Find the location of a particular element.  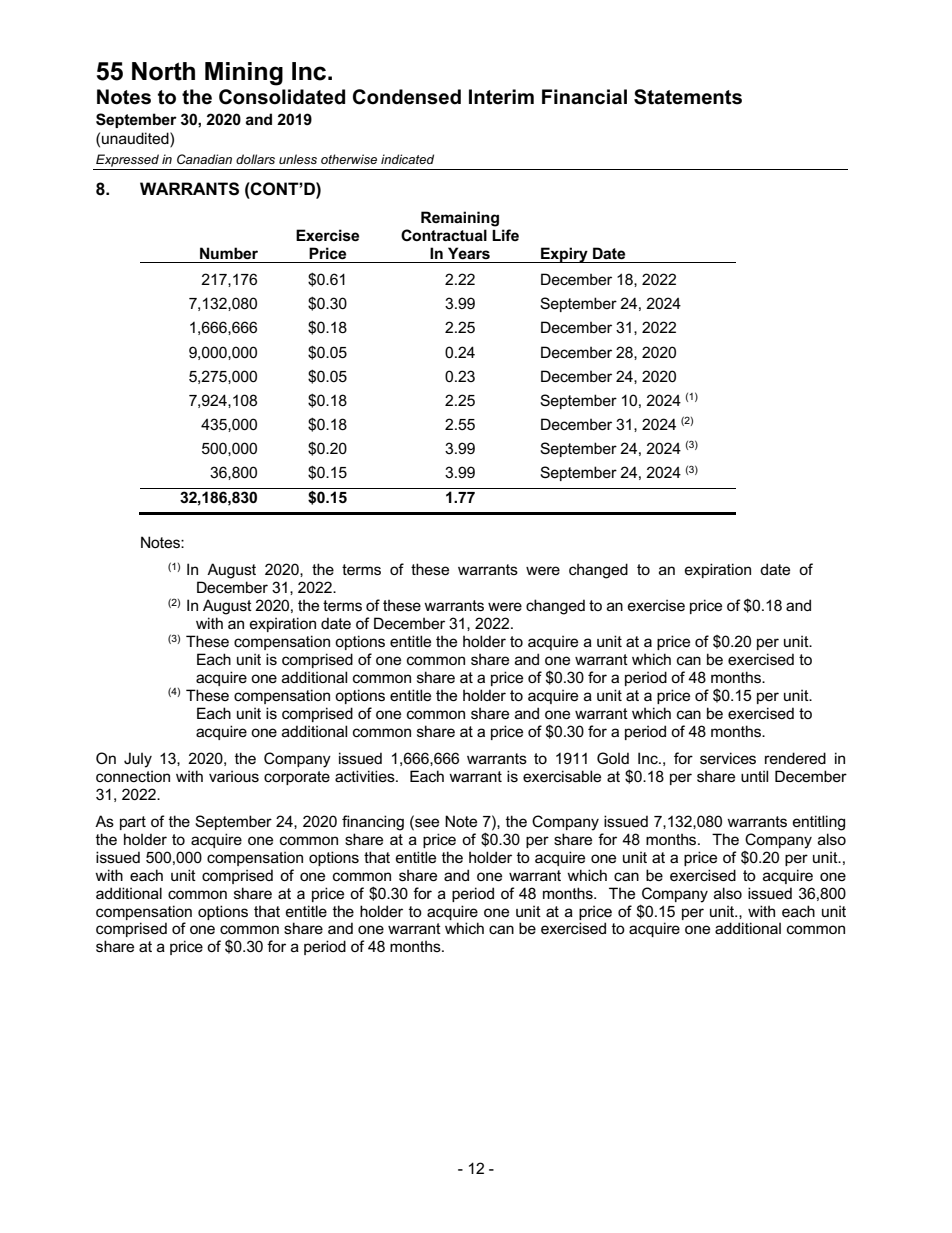

Life is located at coordinates (505, 235).
